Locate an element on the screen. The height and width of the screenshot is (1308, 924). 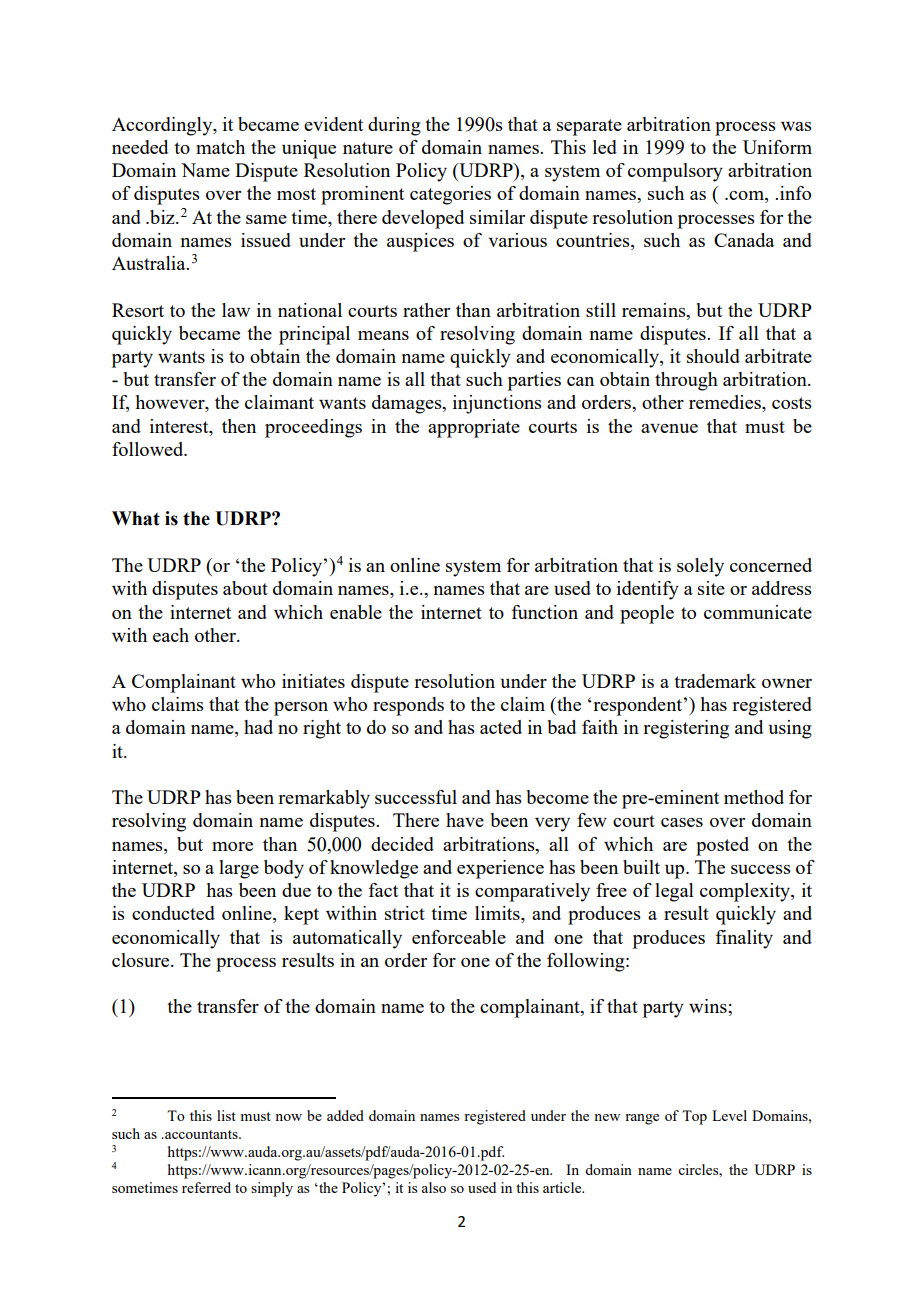
more is located at coordinates (232, 846).
